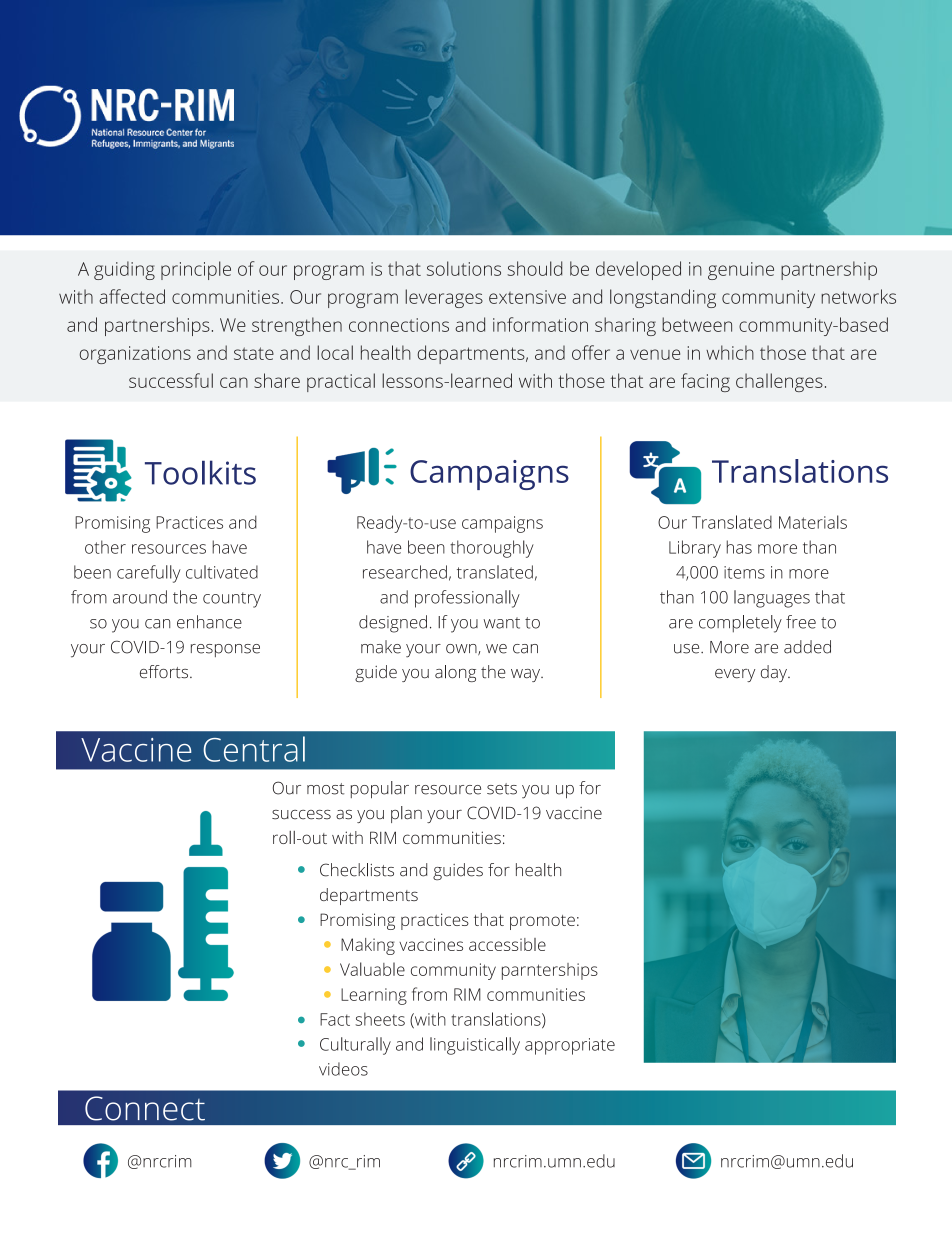  Describe the element at coordinates (335, 1019) in the screenshot. I see `Fact` at that location.
